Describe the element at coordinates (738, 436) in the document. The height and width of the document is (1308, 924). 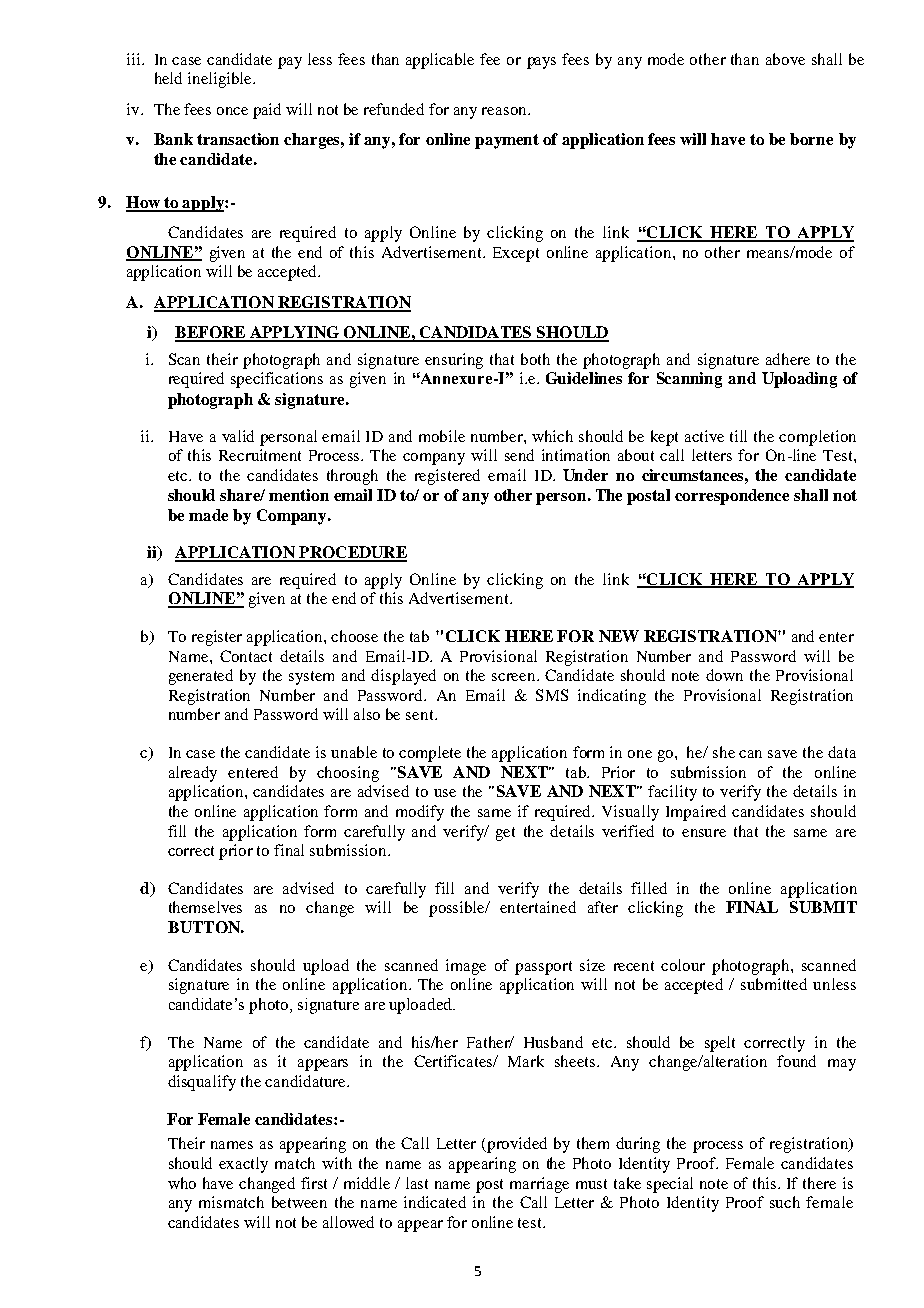
I see `till` at that location.
